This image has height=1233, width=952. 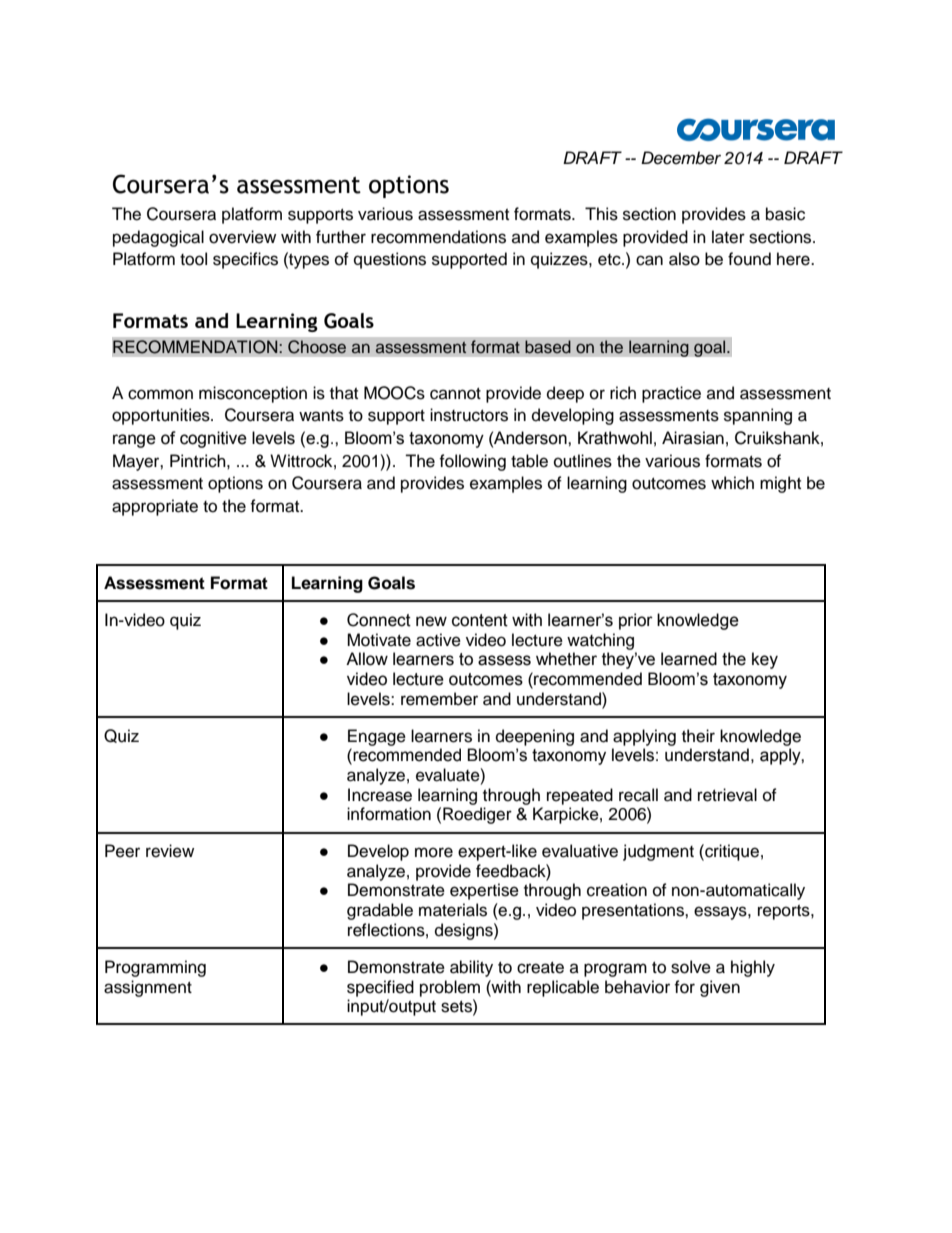 I want to click on spanning, so click(x=758, y=416).
